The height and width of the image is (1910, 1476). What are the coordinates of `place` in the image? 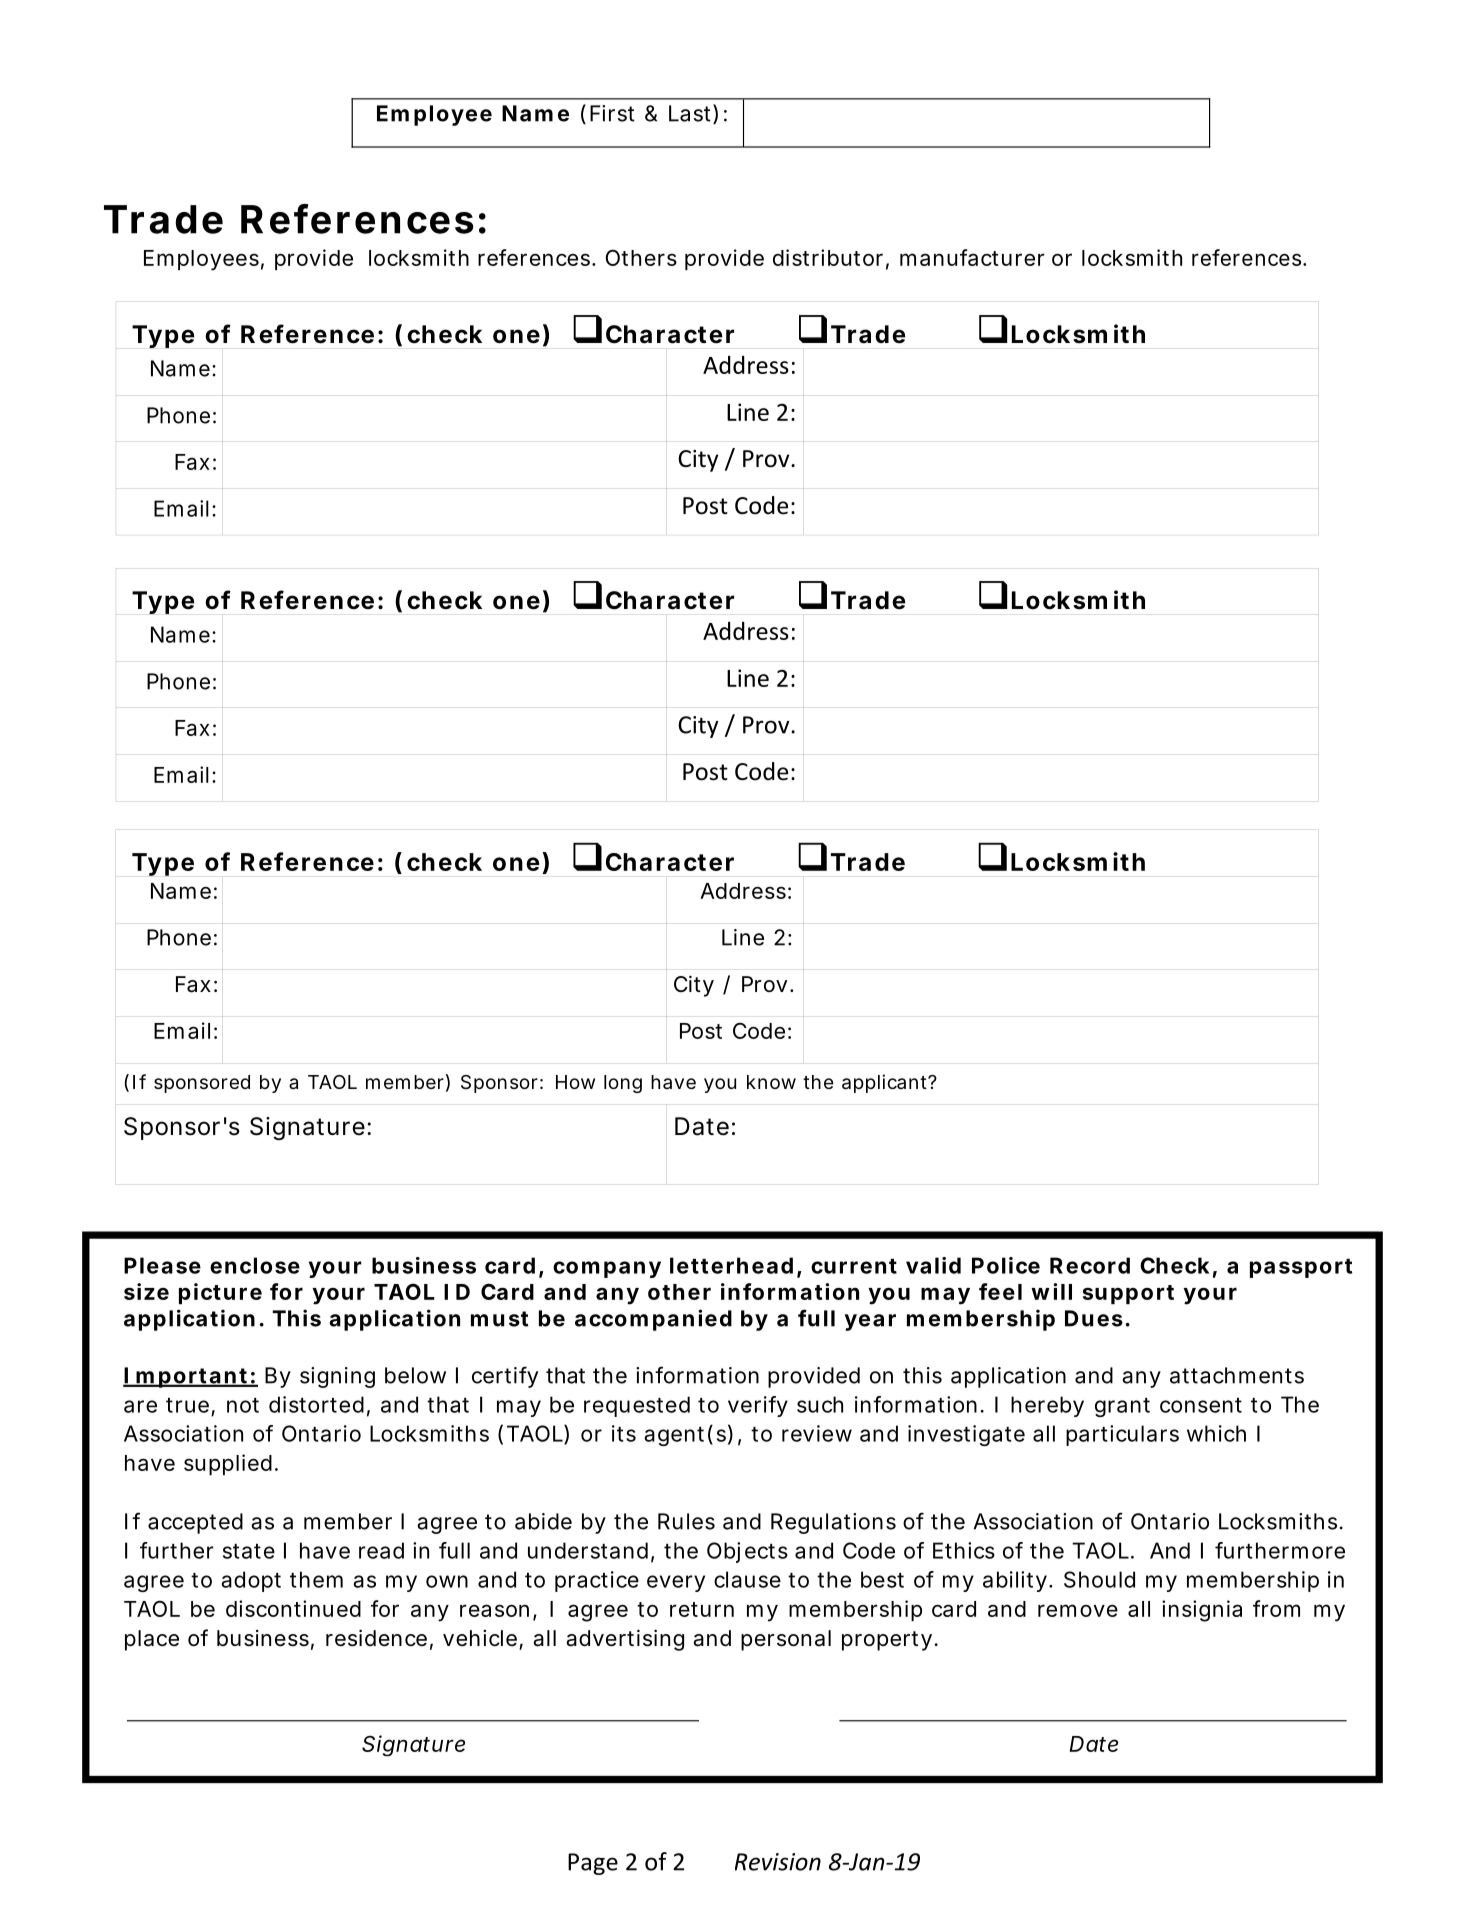 It's located at (152, 1640).
